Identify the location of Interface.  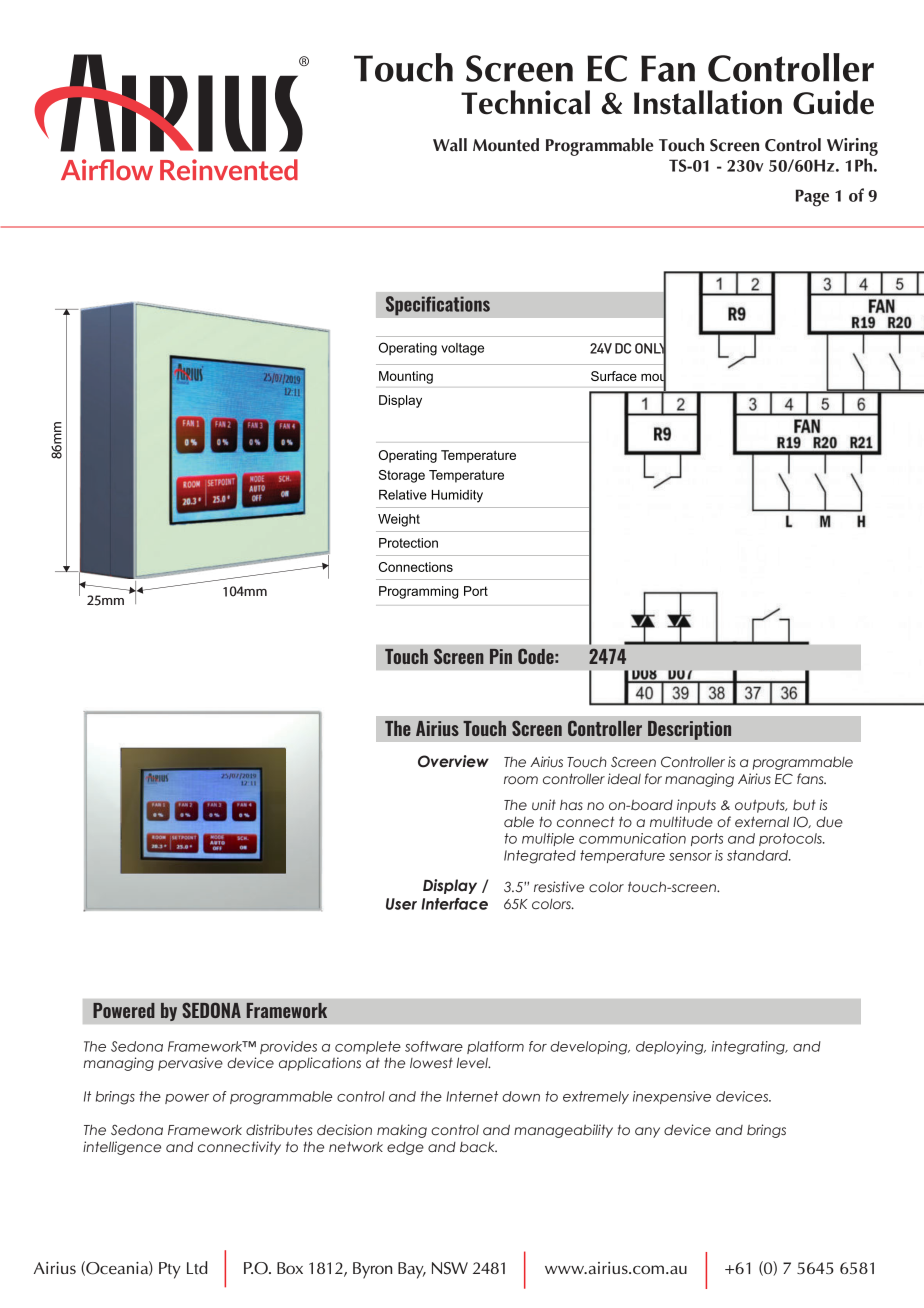
(454, 904).
